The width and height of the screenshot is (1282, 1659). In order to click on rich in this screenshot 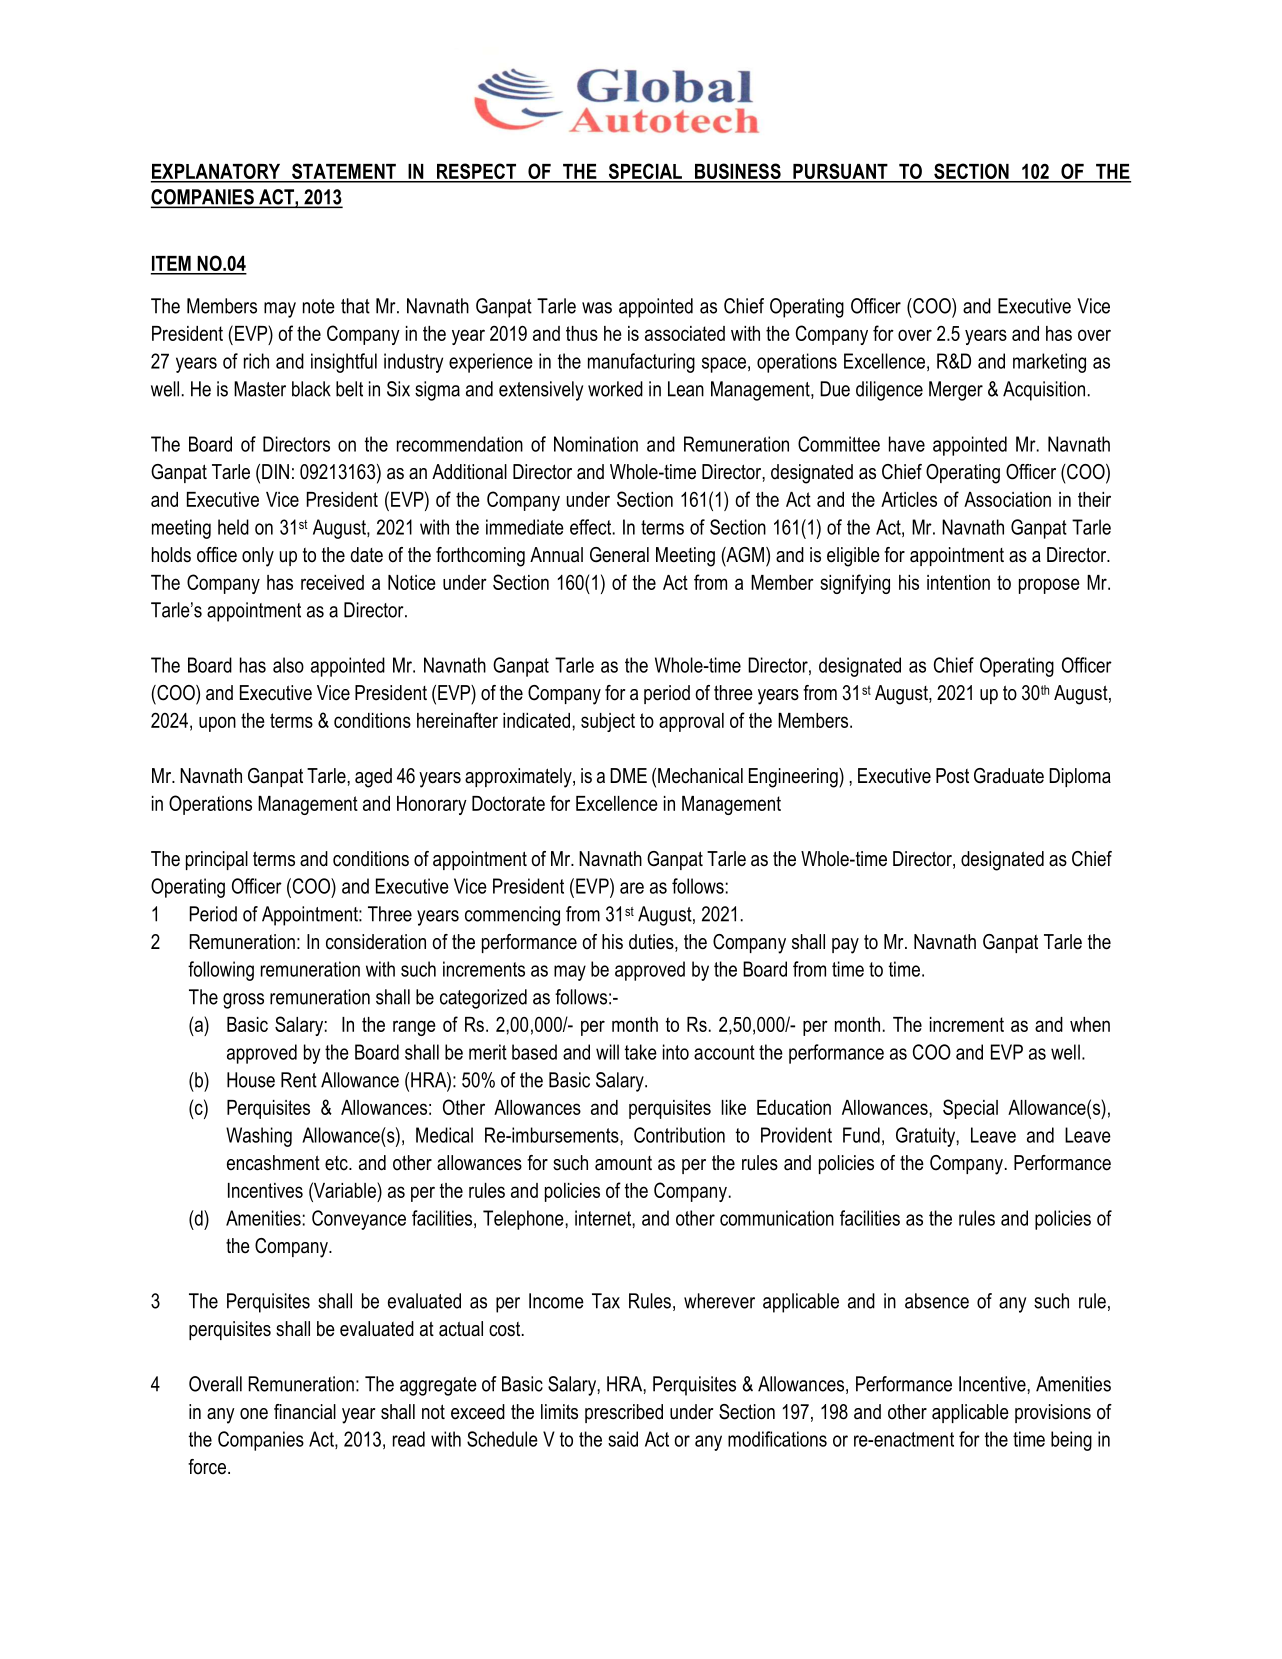, I will do `click(256, 361)`.
